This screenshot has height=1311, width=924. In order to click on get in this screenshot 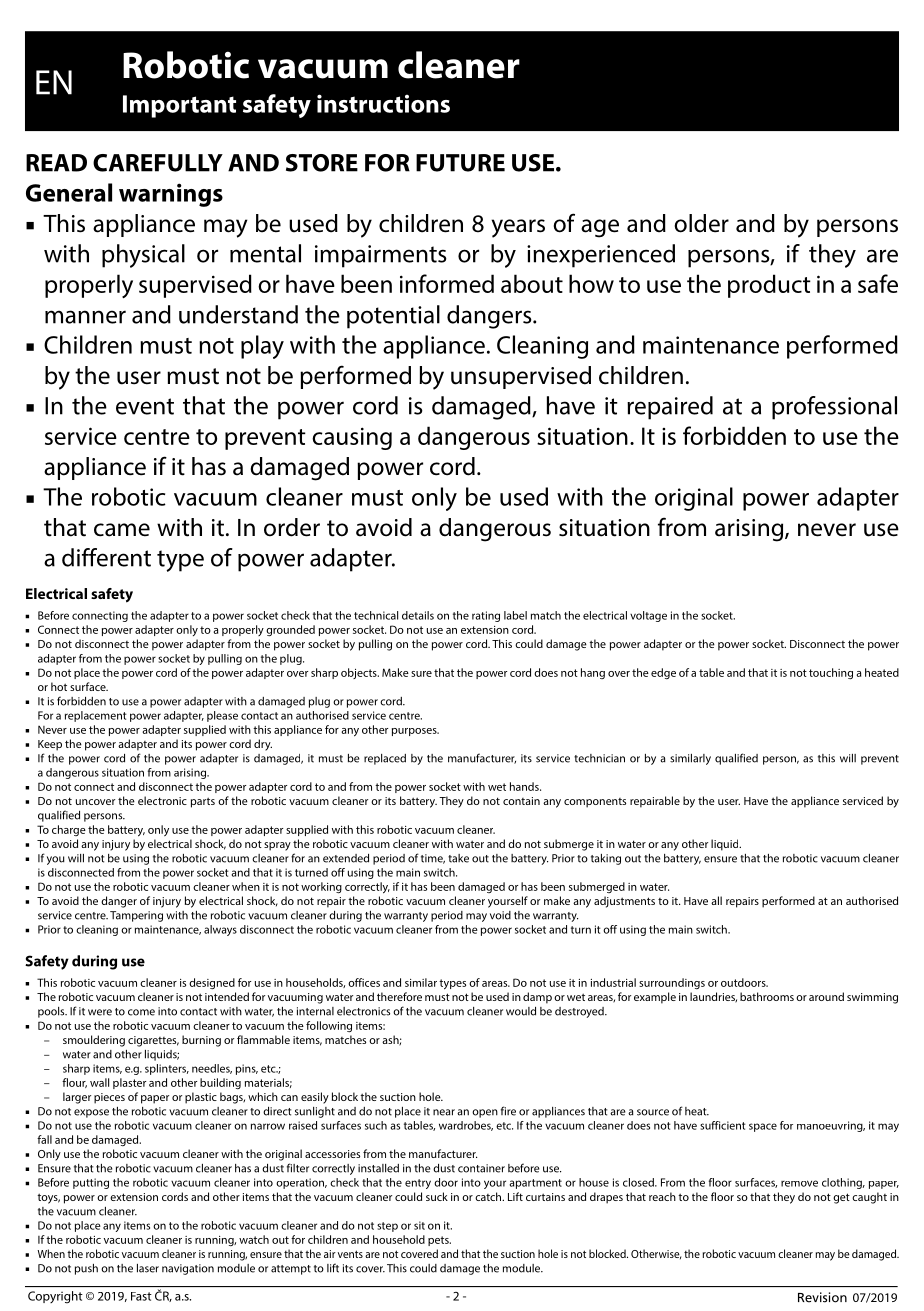, I will do `click(841, 1198)`.
